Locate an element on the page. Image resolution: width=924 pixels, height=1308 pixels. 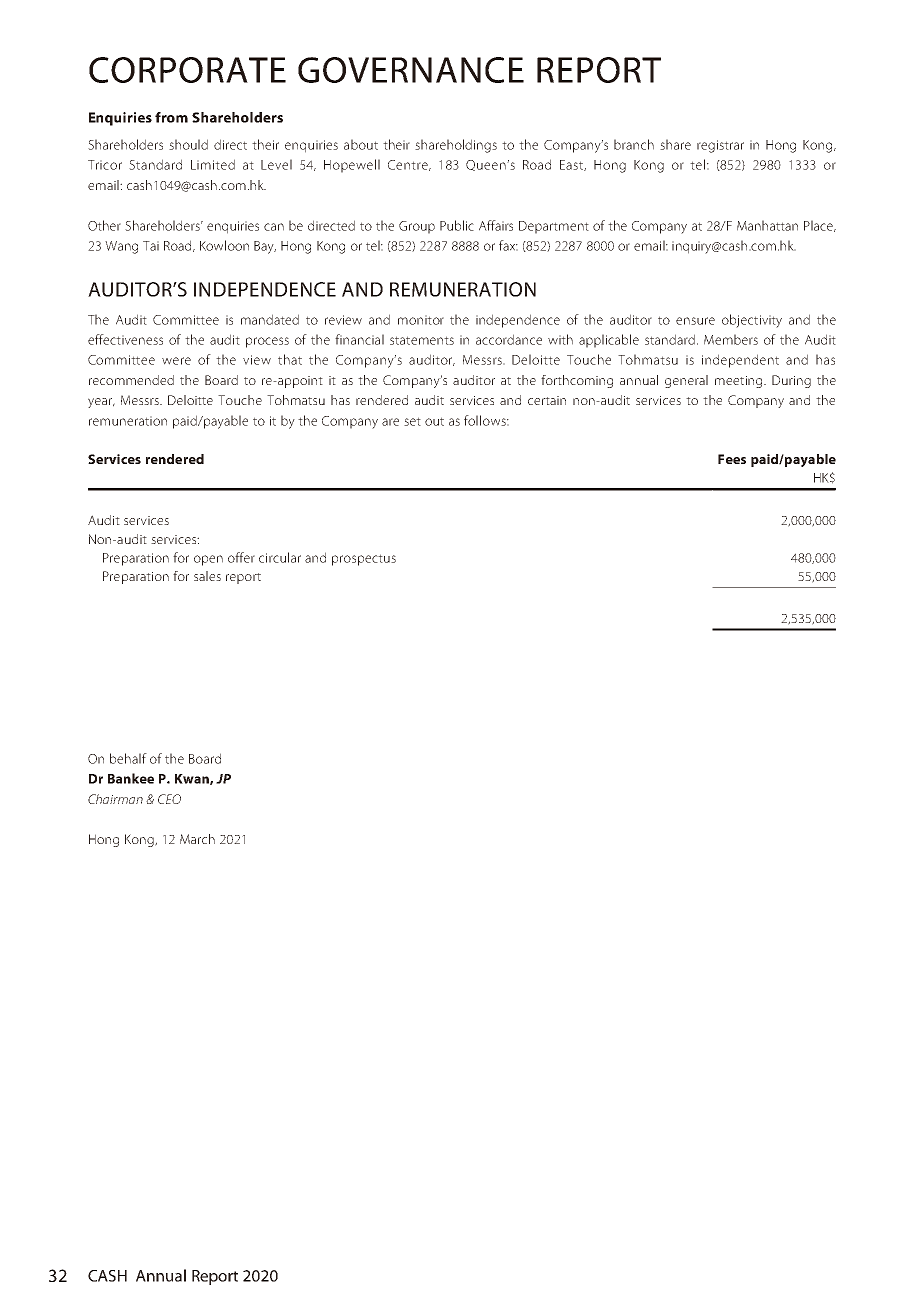
sales is located at coordinates (207, 576).
